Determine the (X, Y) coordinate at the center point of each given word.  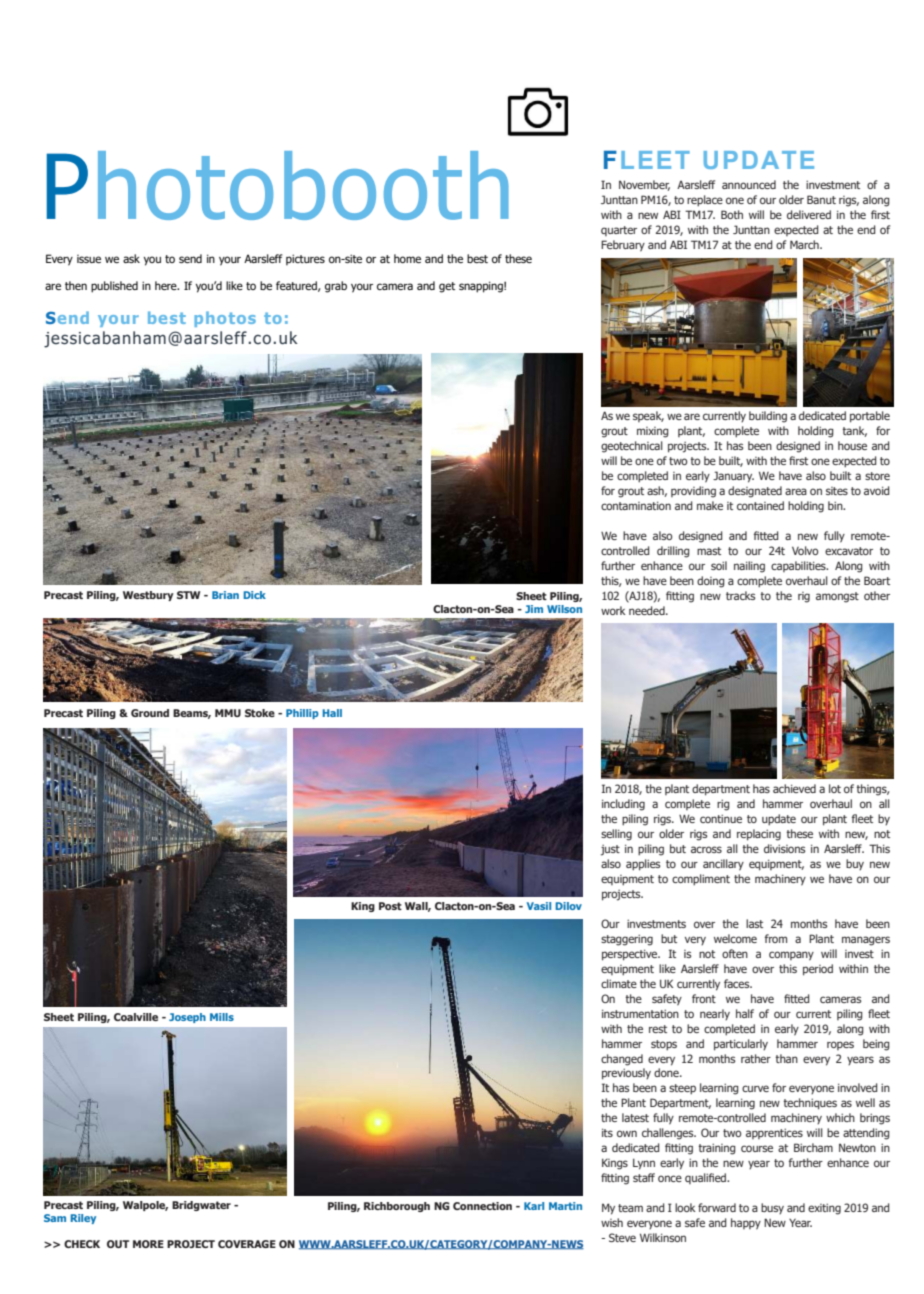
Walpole (145, 1206)
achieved (794, 788)
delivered (809, 214)
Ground (150, 713)
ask (131, 258)
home (407, 258)
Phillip (302, 714)
